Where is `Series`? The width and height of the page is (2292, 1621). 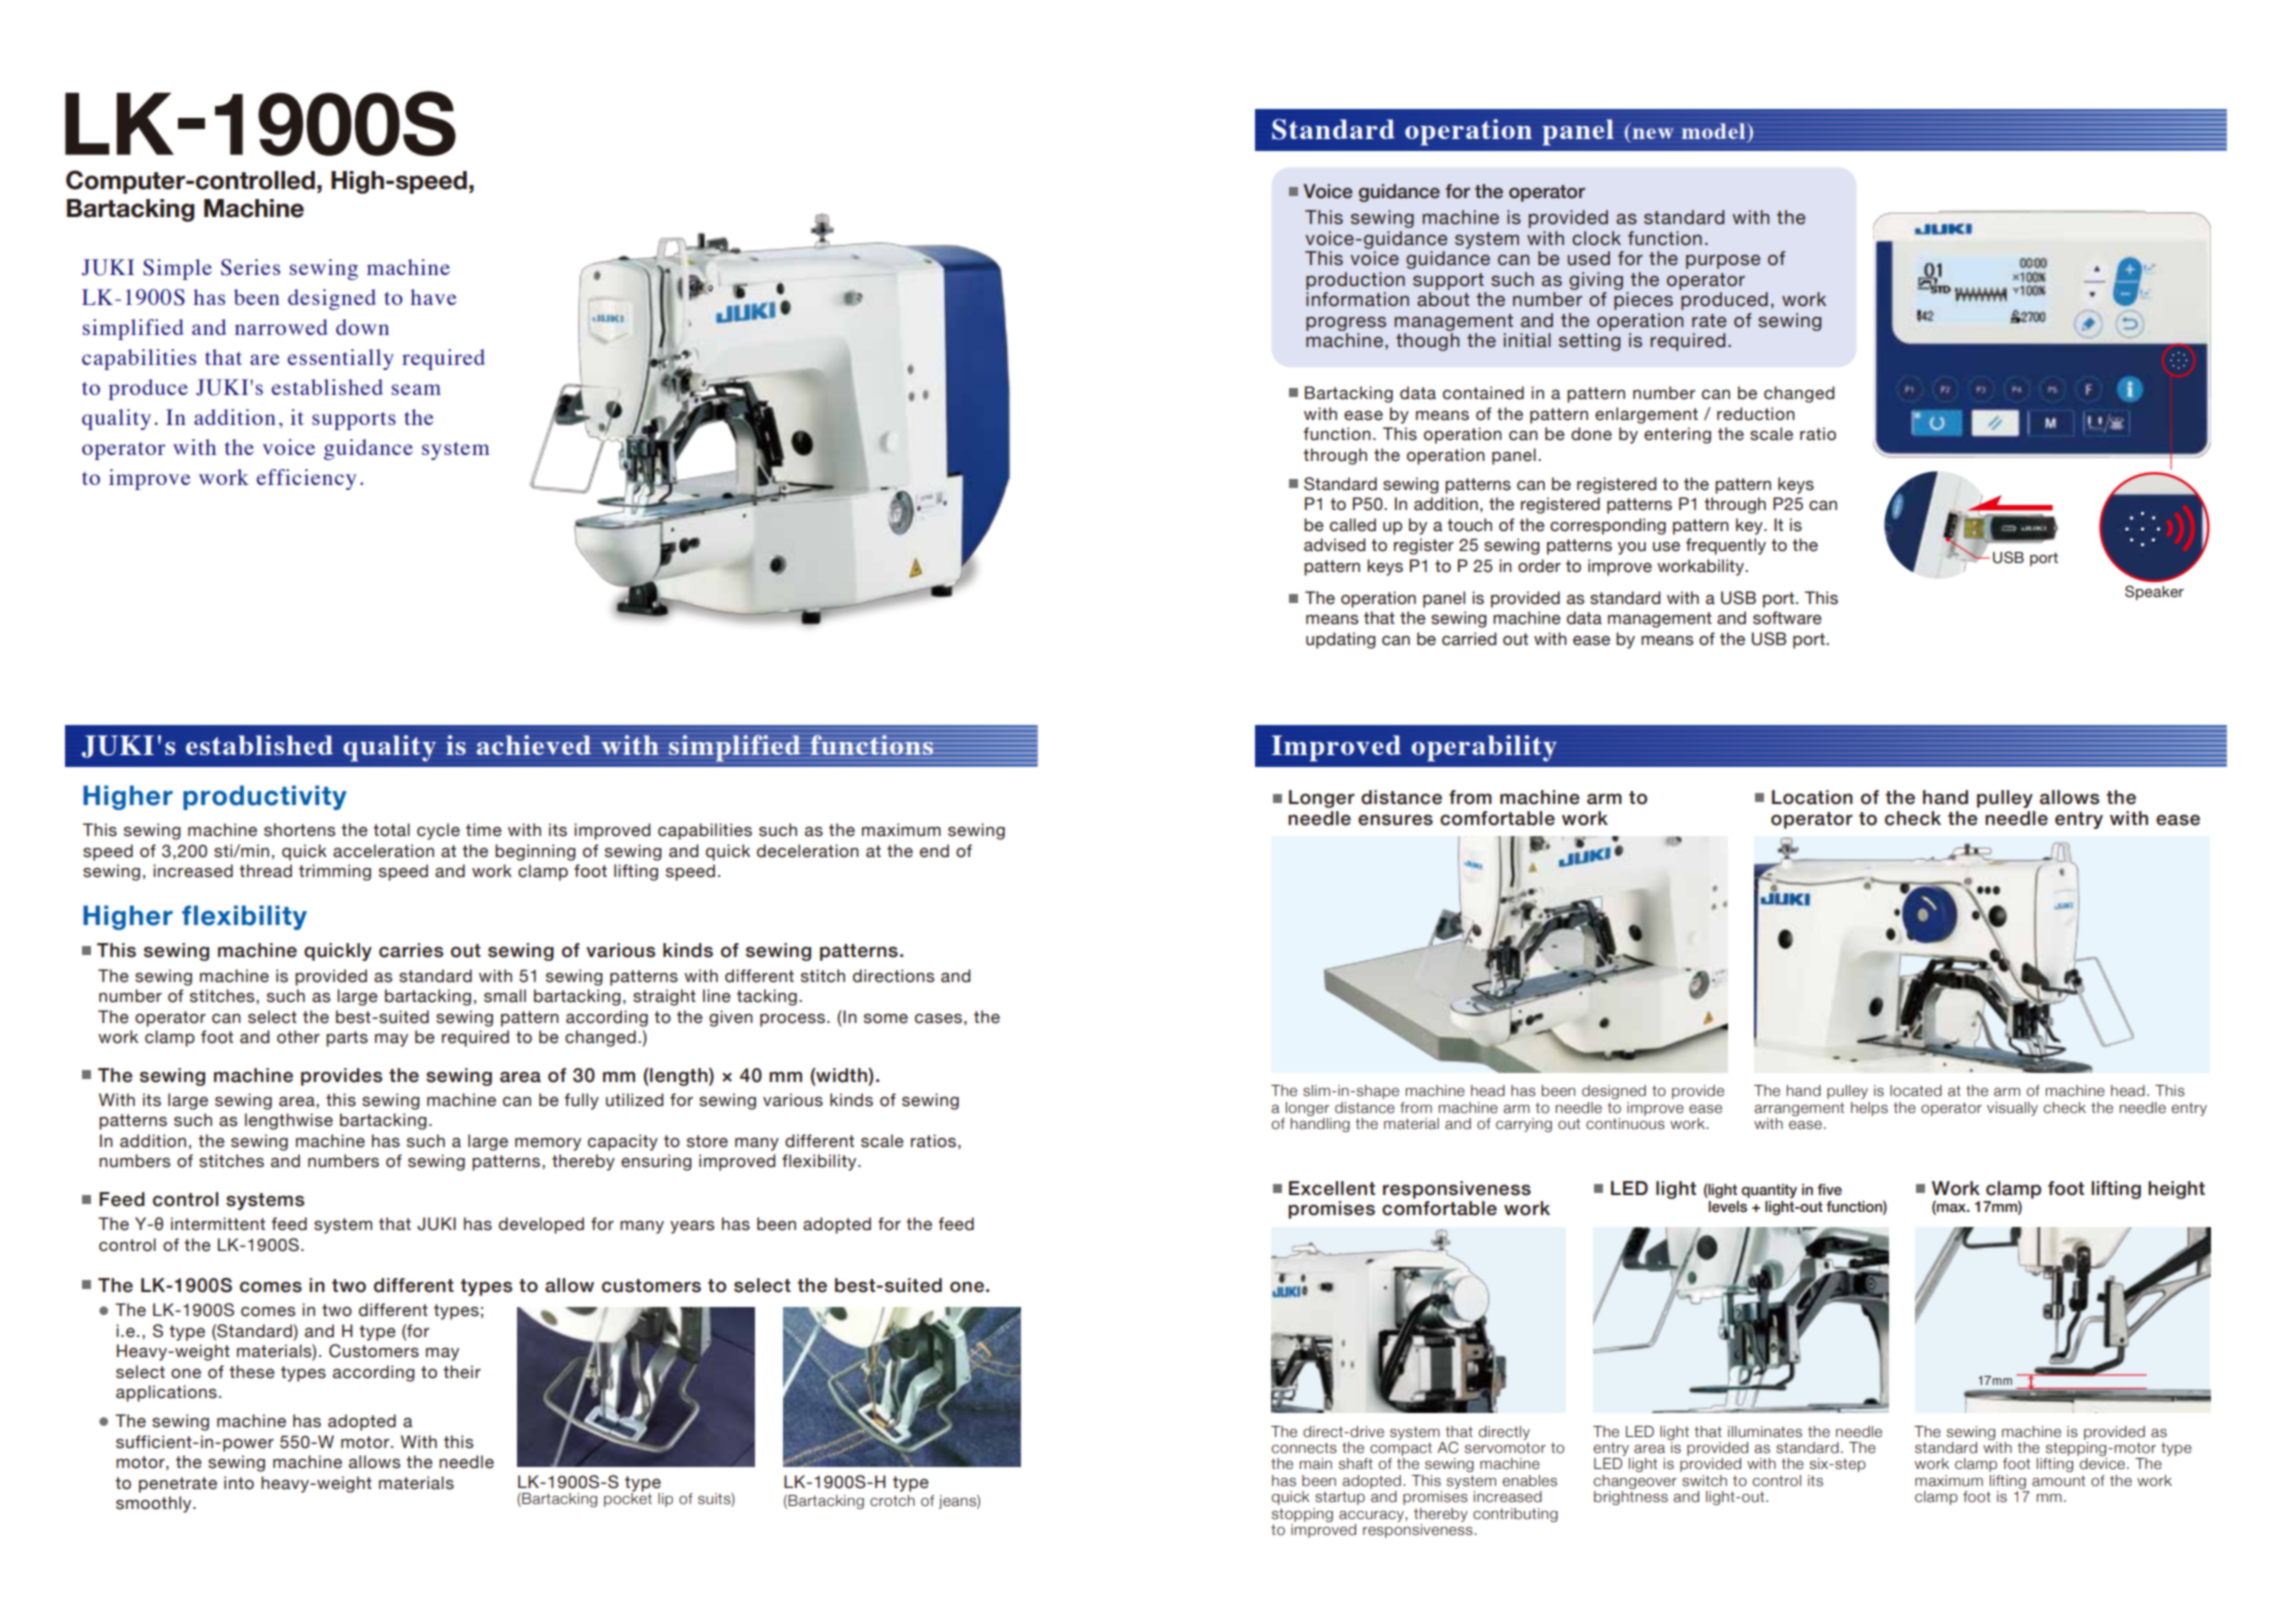
Series is located at coordinates (250, 267).
